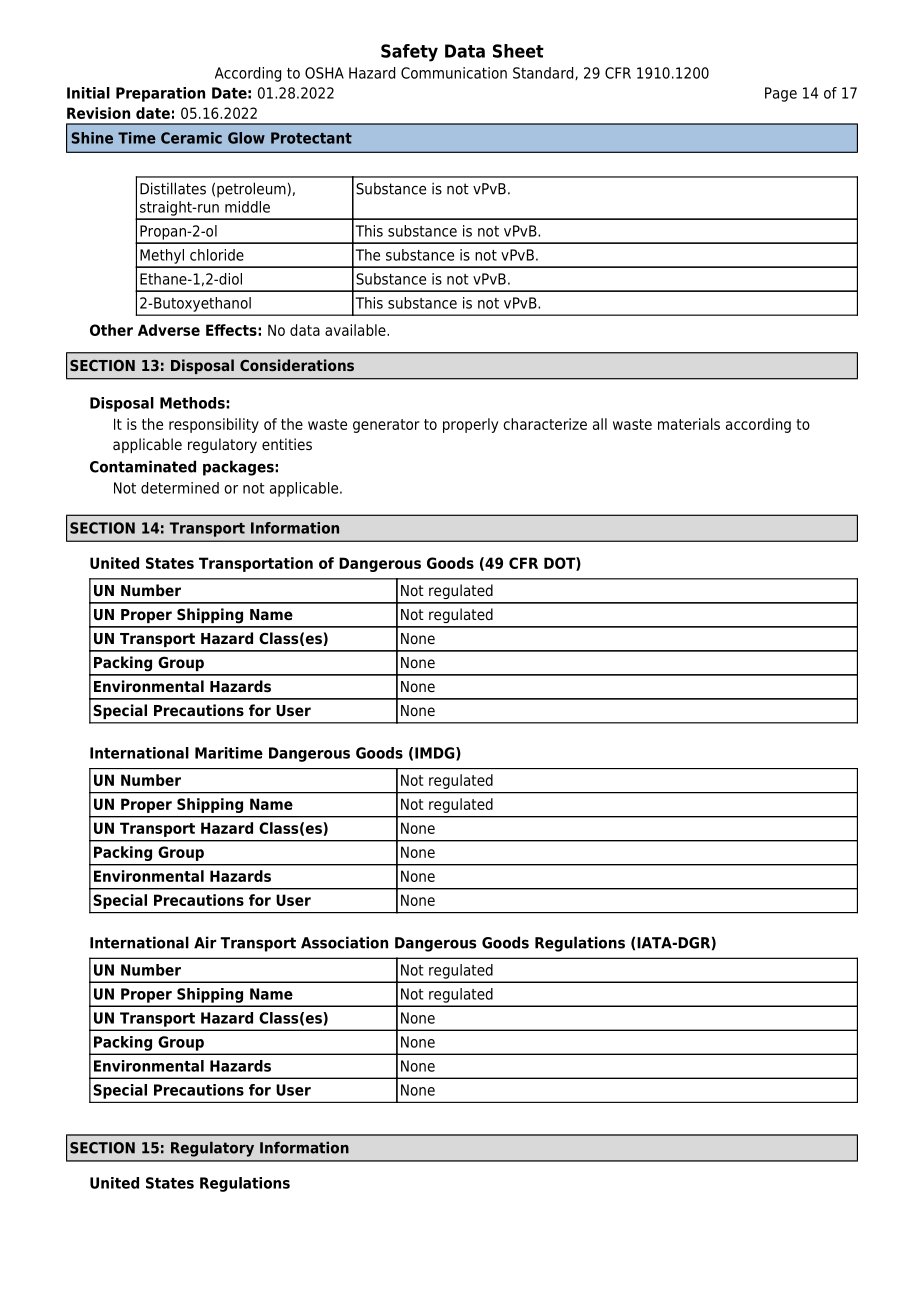 The height and width of the screenshot is (1308, 924). I want to click on available, so click(356, 330).
